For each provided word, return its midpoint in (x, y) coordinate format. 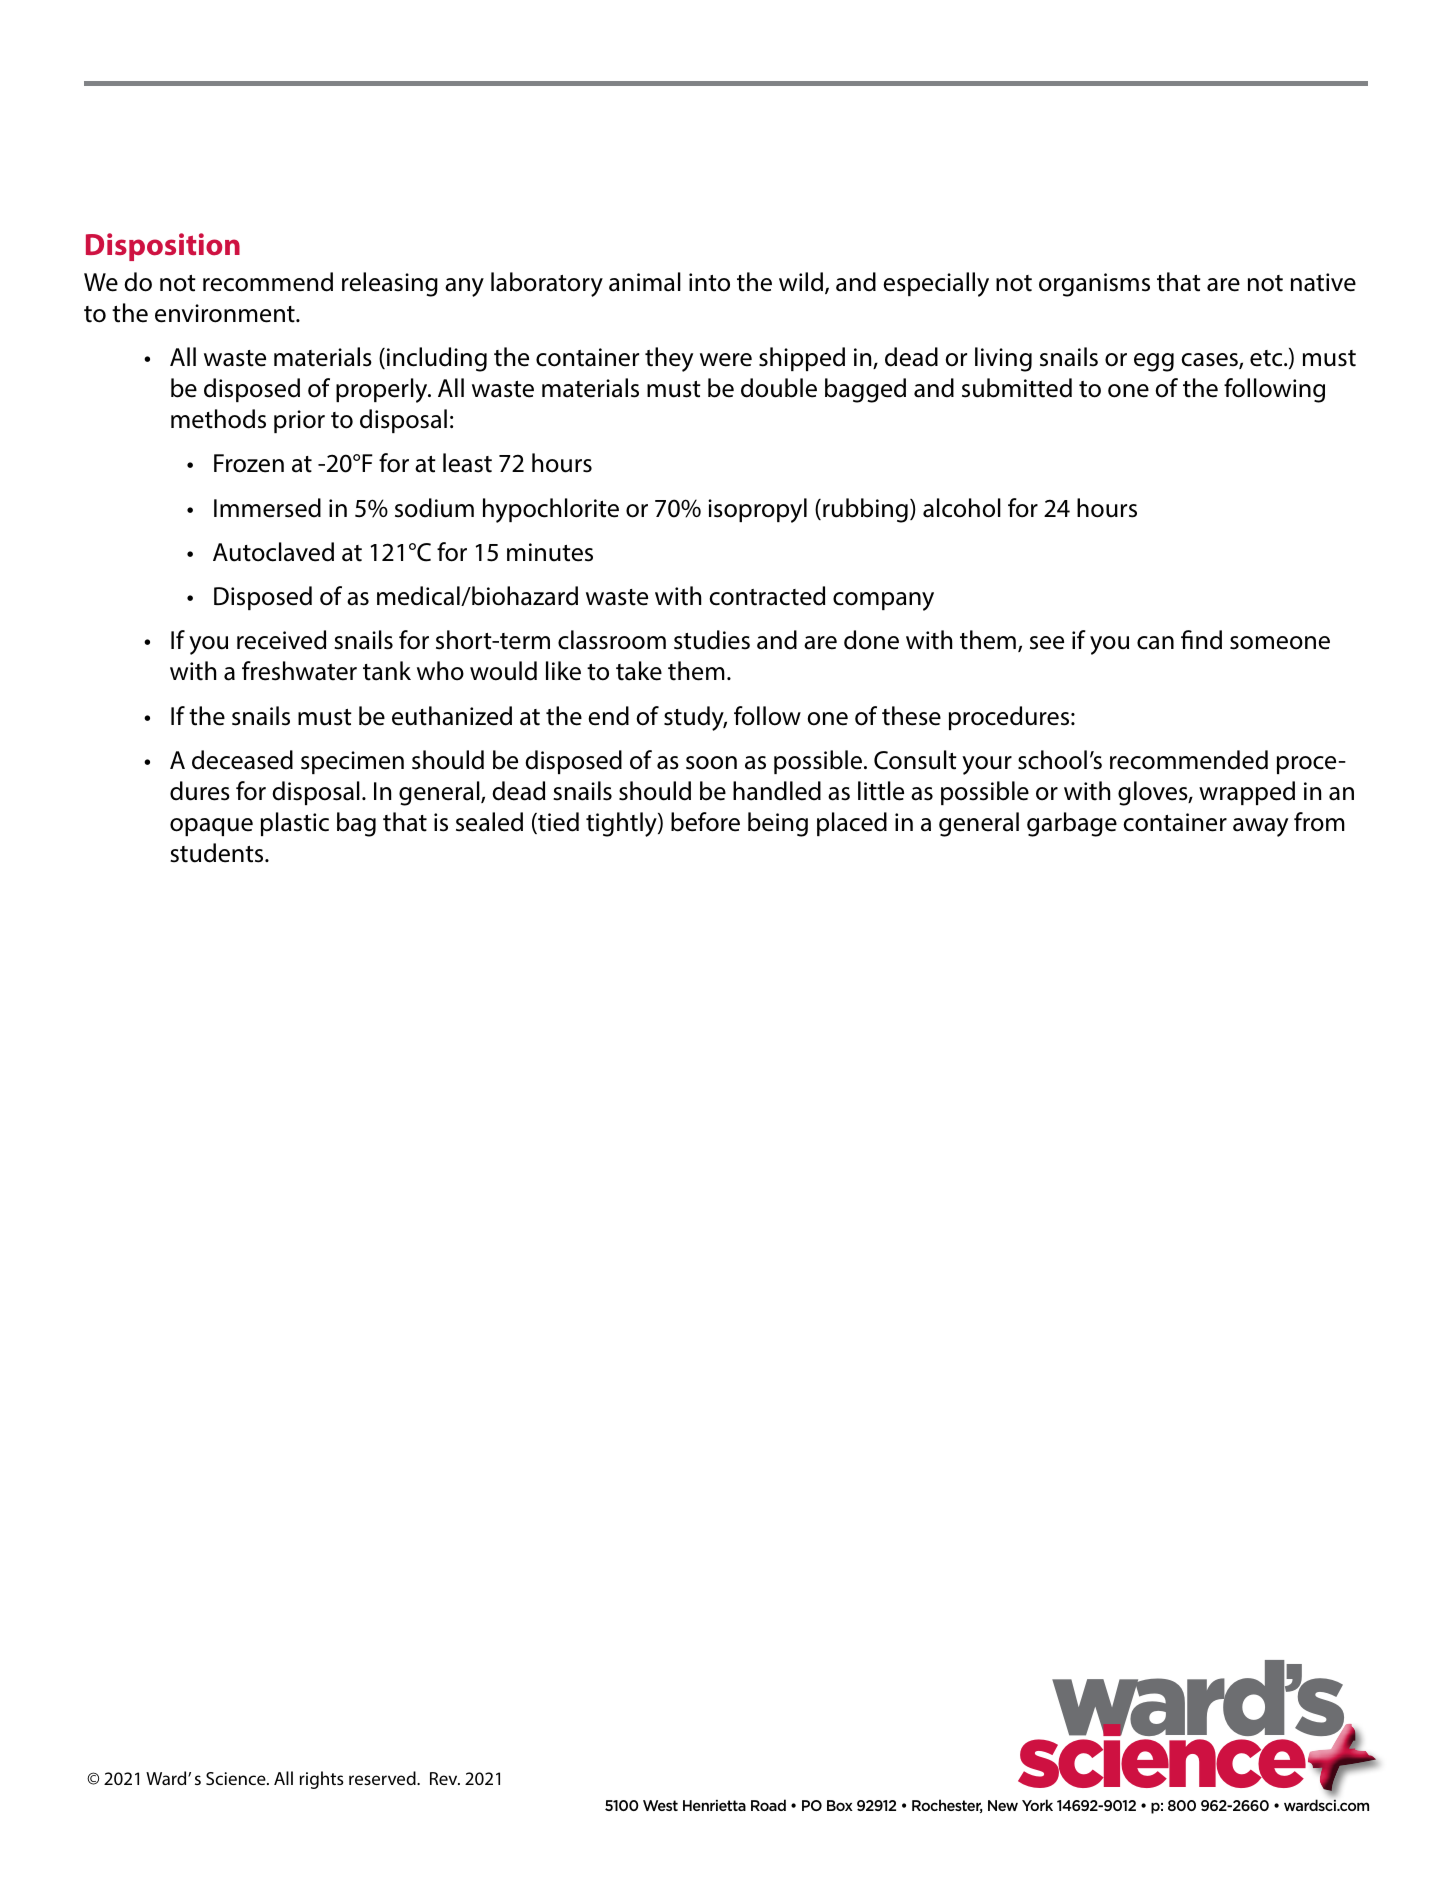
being (778, 824)
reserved (383, 1778)
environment (226, 313)
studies (712, 640)
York (1037, 1805)
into (709, 282)
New (1003, 1805)
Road (768, 1805)
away (1260, 827)
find (1201, 640)
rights (322, 1780)
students (218, 853)
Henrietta (714, 1805)
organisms (1094, 285)
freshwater (299, 671)
